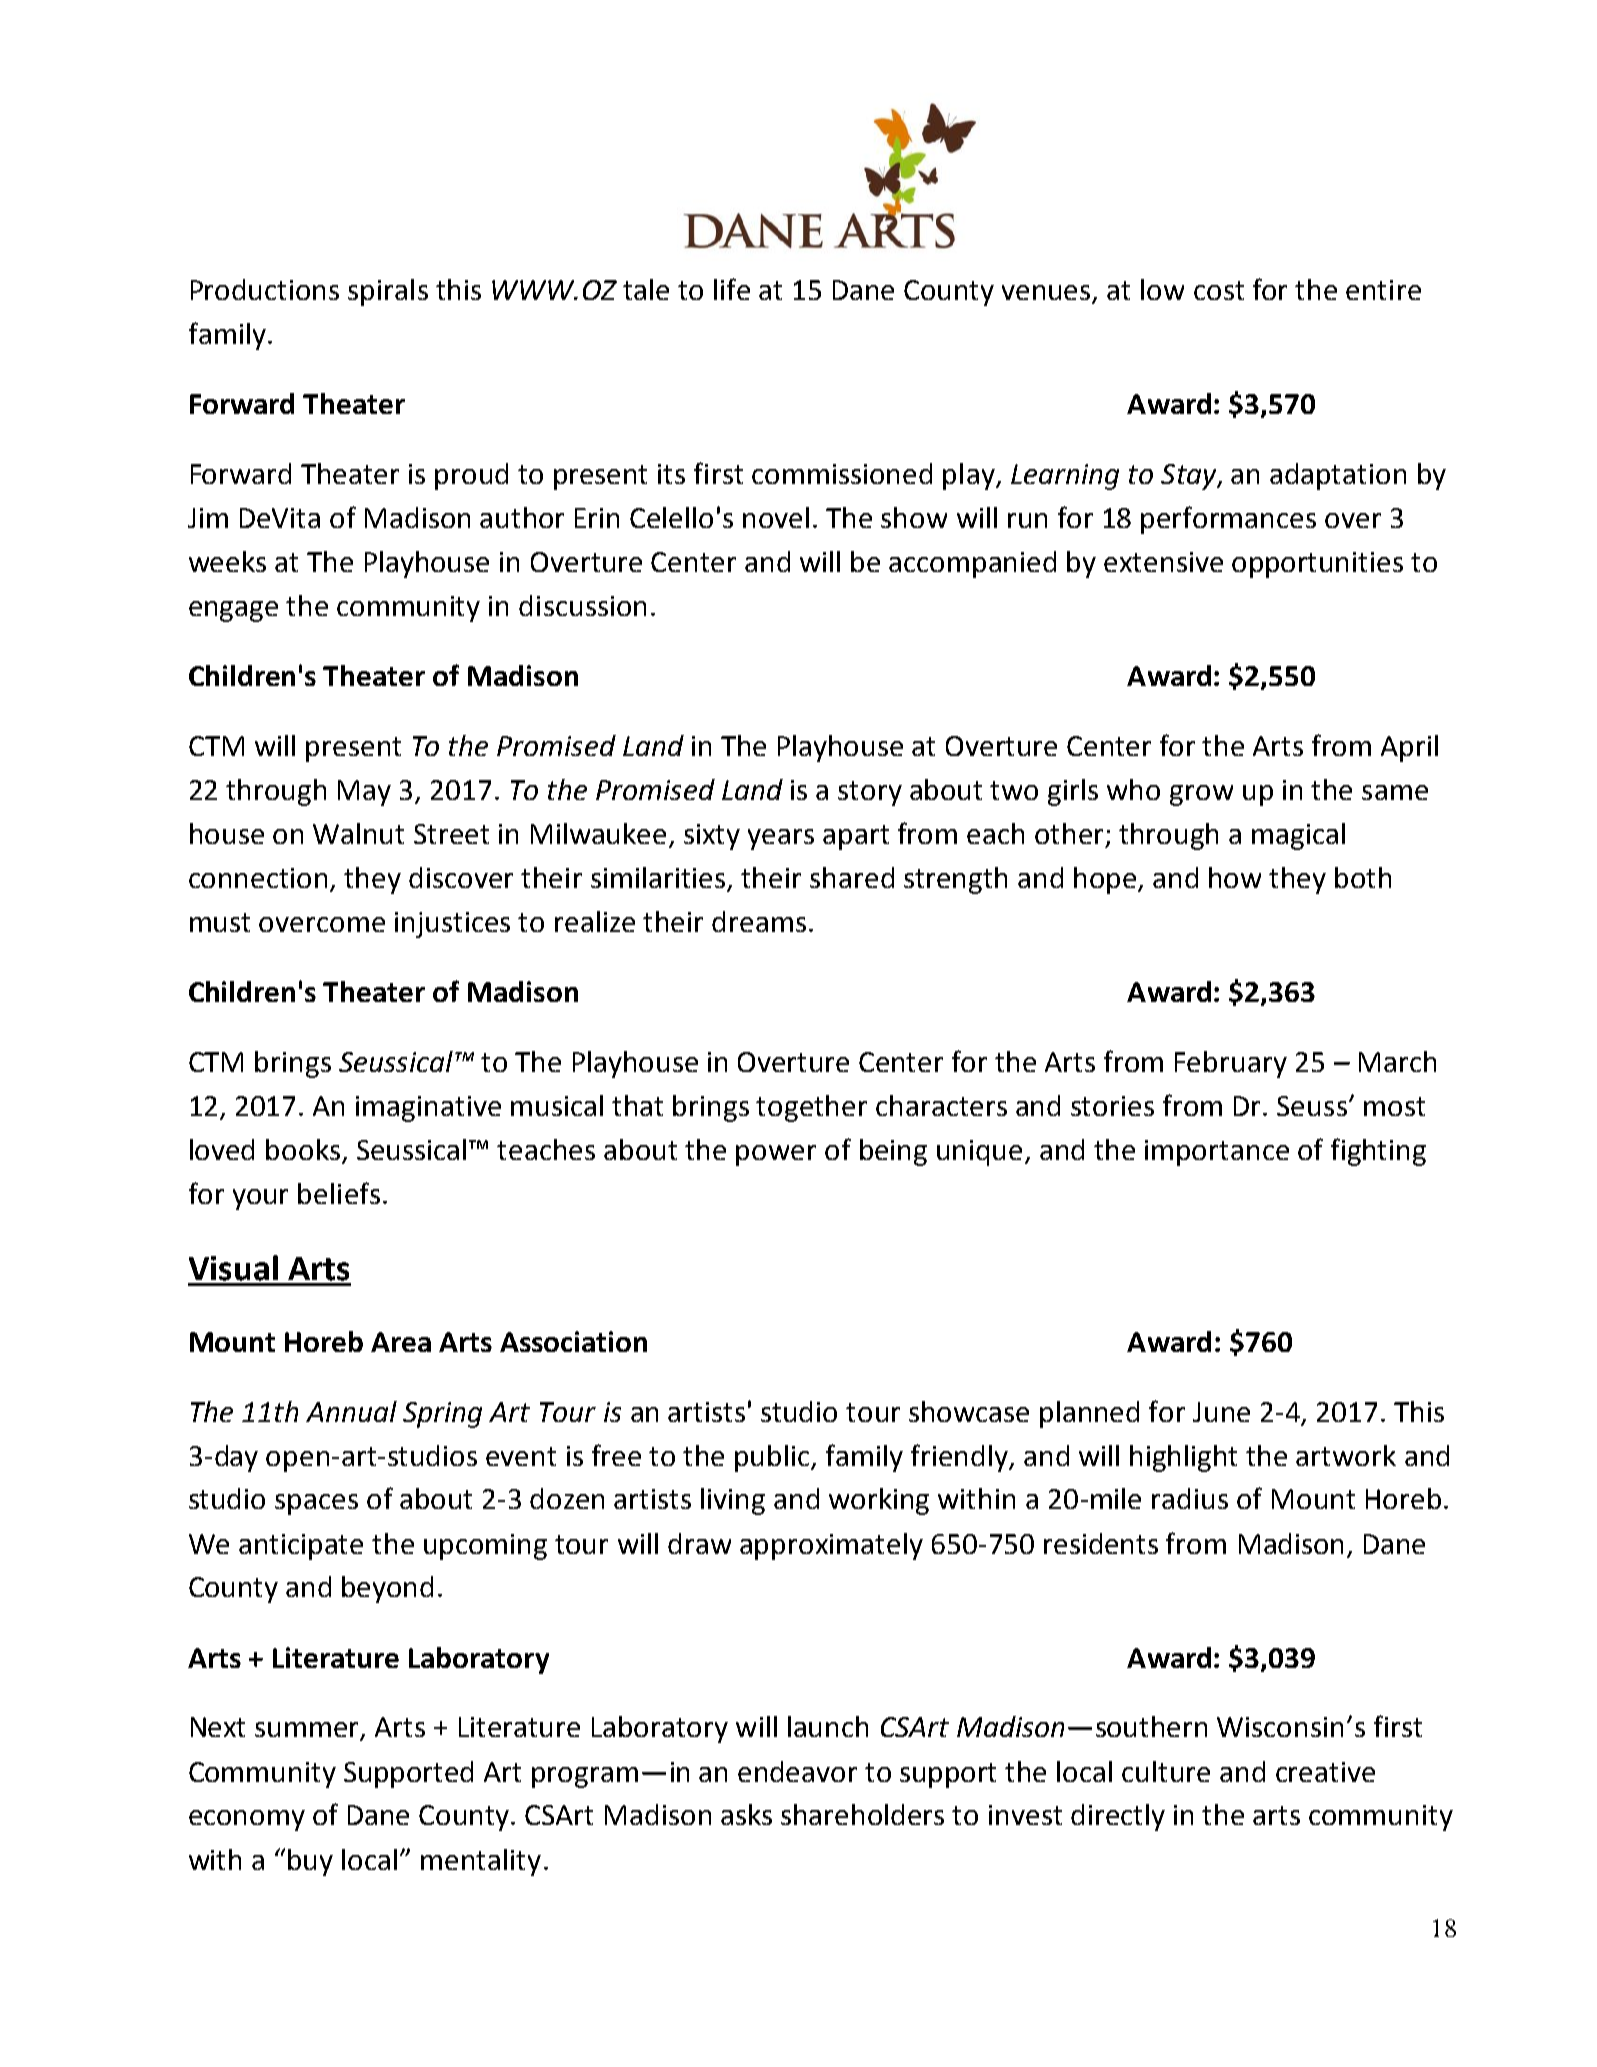 The height and width of the screenshot is (2067, 1597). What do you see at coordinates (732, 289) in the screenshot?
I see `life` at bounding box center [732, 289].
